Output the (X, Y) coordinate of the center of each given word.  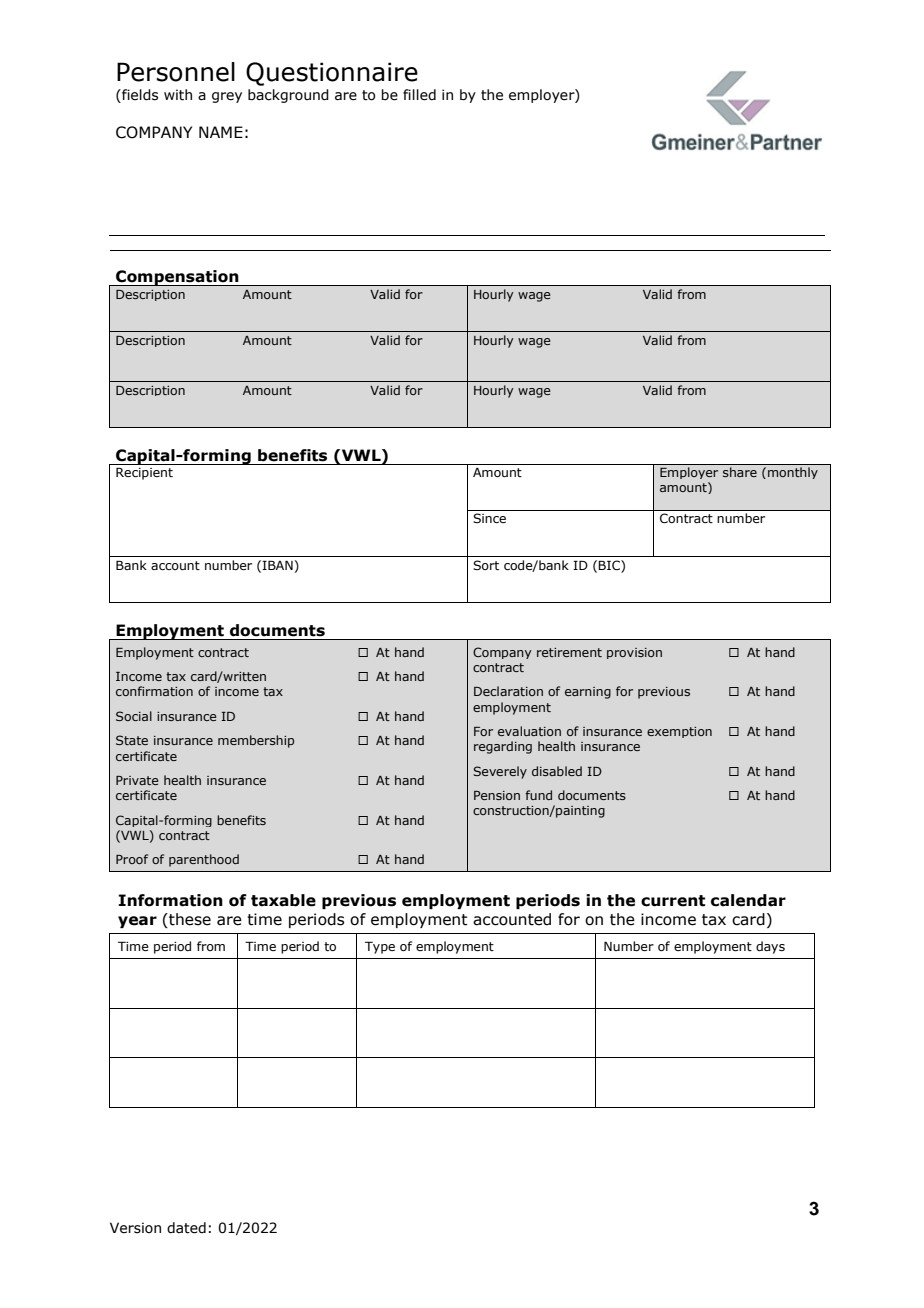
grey (227, 97)
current (673, 901)
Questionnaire (332, 74)
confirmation (154, 691)
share (740, 472)
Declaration (508, 691)
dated (186, 1228)
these (189, 920)
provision (634, 653)
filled (419, 95)
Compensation (177, 278)
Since (489, 518)
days (770, 947)
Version (135, 1228)
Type (380, 947)
